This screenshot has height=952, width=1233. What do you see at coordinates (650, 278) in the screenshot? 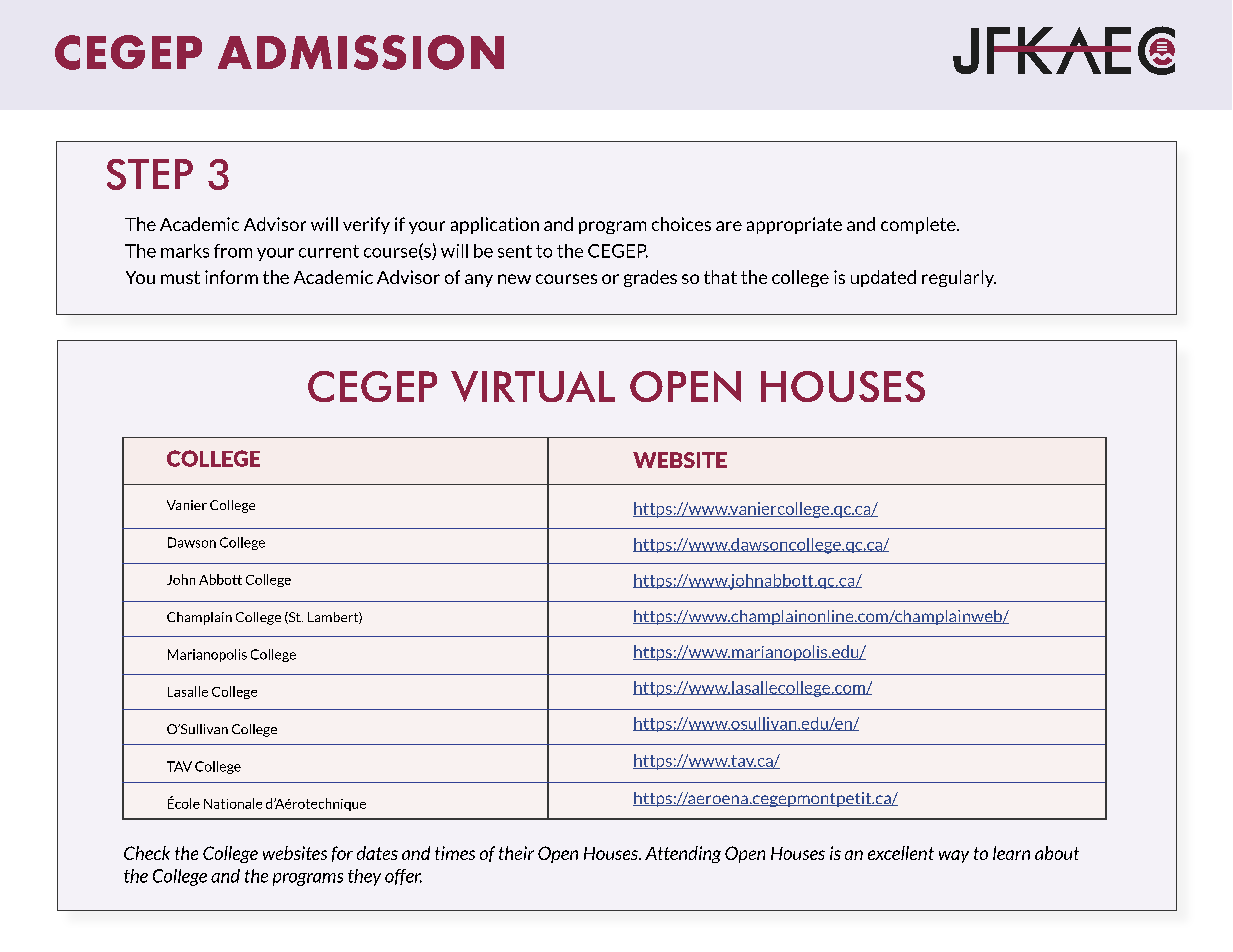
I see `grades` at bounding box center [650, 278].
